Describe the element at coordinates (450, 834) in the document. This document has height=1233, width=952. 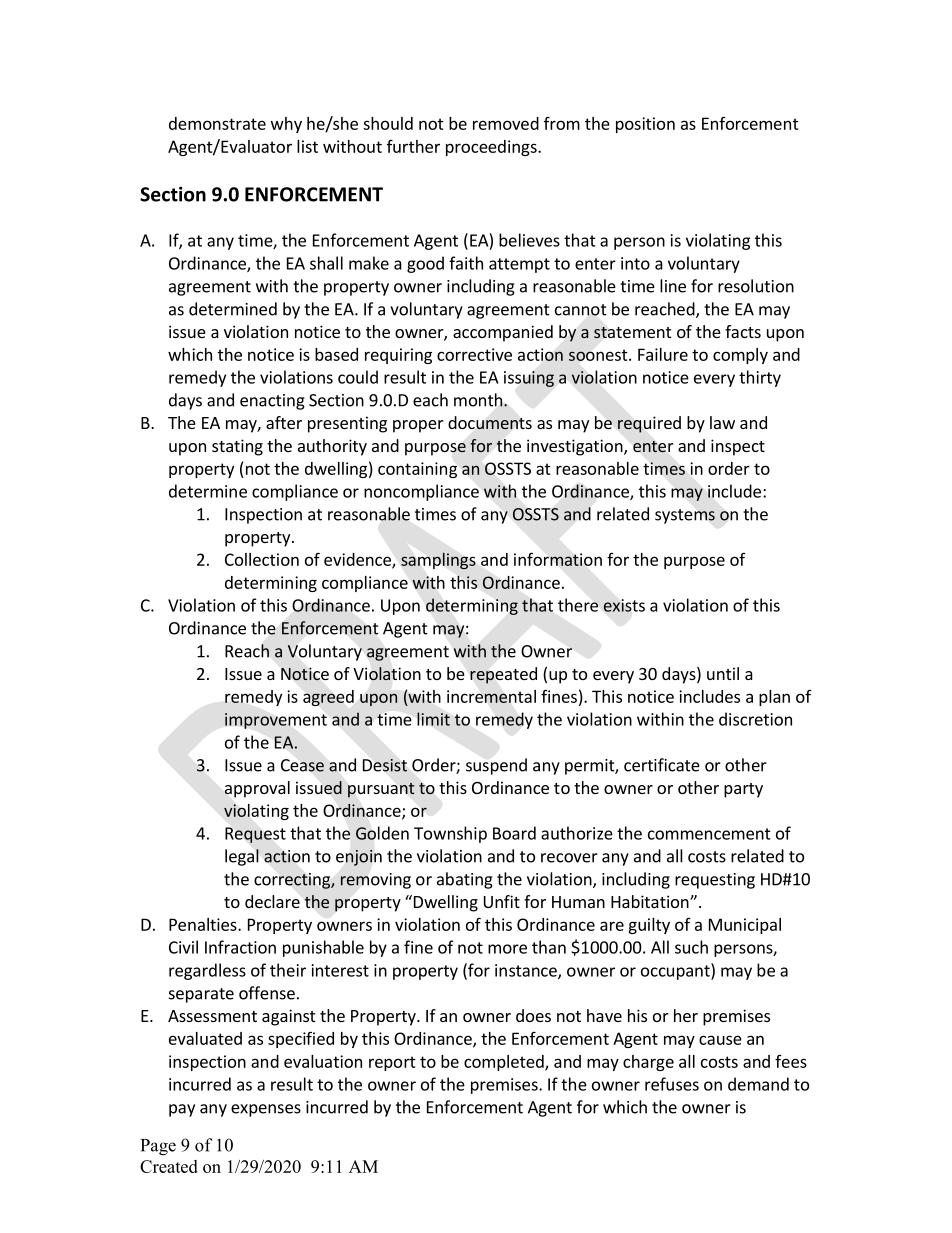
I see `Township` at that location.
